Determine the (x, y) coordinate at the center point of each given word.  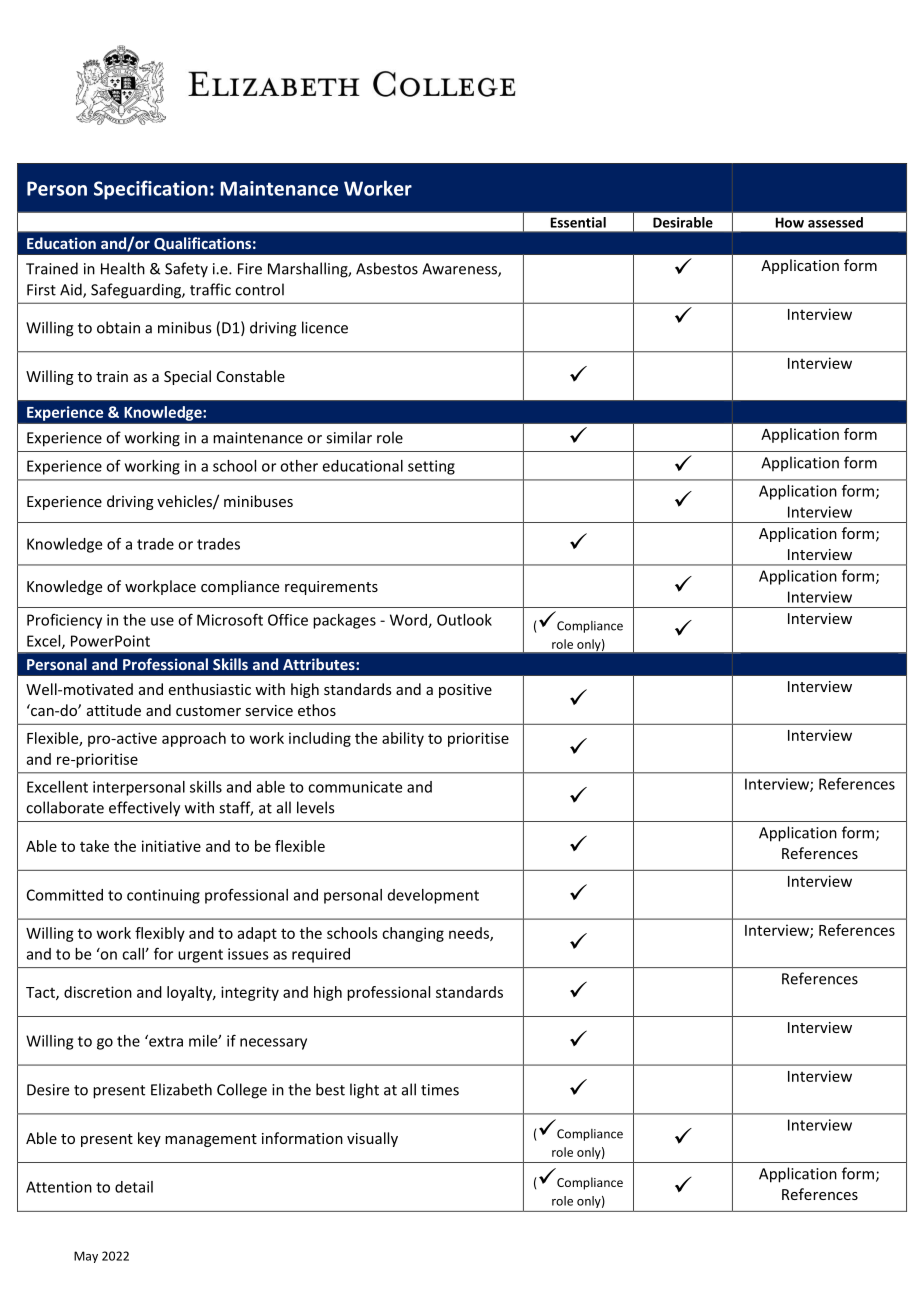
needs (470, 934)
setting (431, 467)
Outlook (464, 620)
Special (187, 377)
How (790, 222)
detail (134, 1187)
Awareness (460, 270)
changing (413, 934)
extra (165, 1041)
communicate (355, 787)
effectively (144, 809)
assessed (835, 222)
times (440, 1090)
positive (465, 691)
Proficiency (64, 621)
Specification (151, 190)
